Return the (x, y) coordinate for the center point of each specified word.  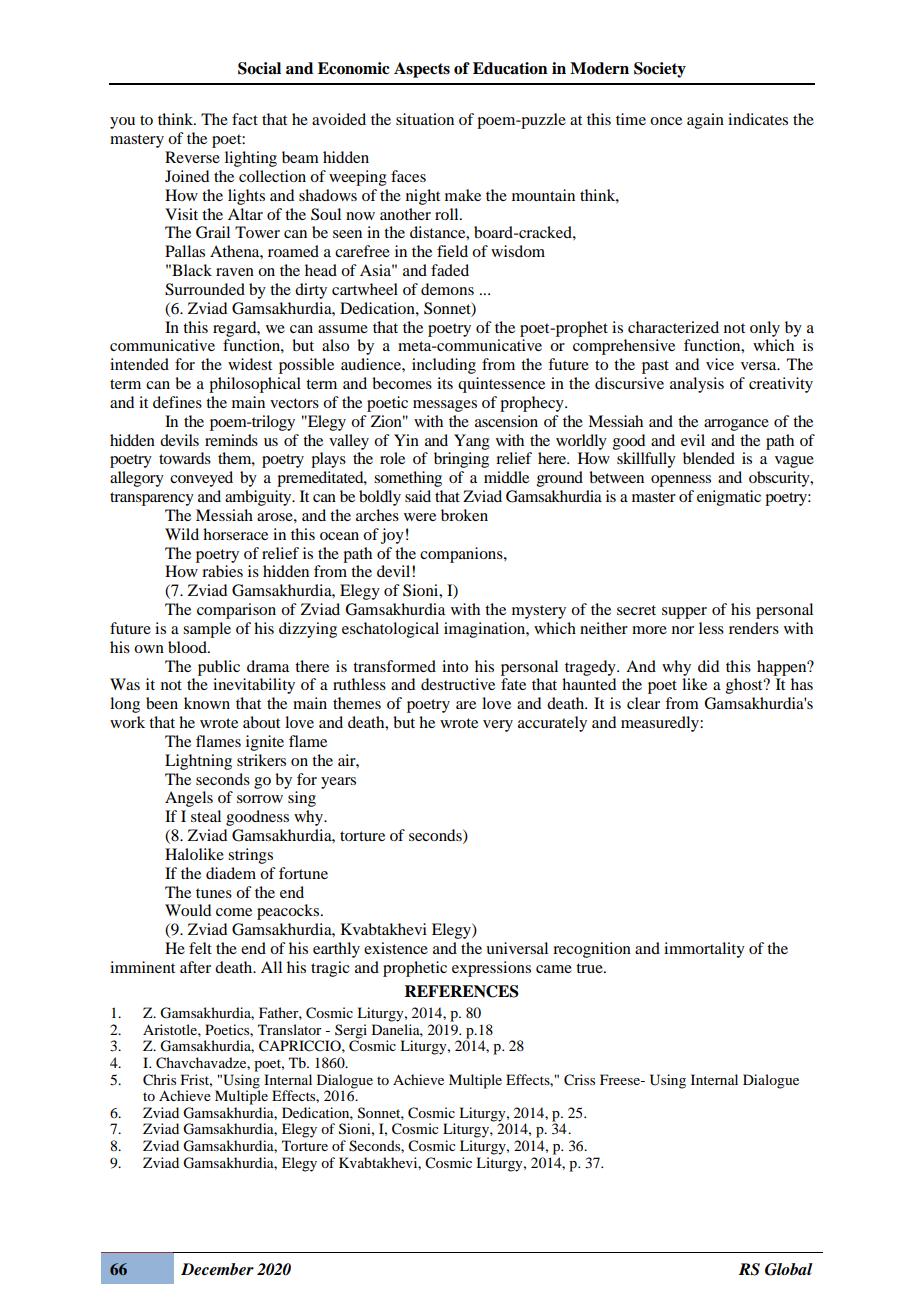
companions (462, 555)
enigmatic (729, 498)
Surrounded (205, 289)
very (498, 726)
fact (245, 119)
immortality (704, 950)
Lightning (198, 762)
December (217, 1269)
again (705, 121)
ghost (745, 686)
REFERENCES (461, 991)
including (444, 366)
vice (720, 364)
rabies (222, 571)
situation (425, 119)
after (195, 967)
